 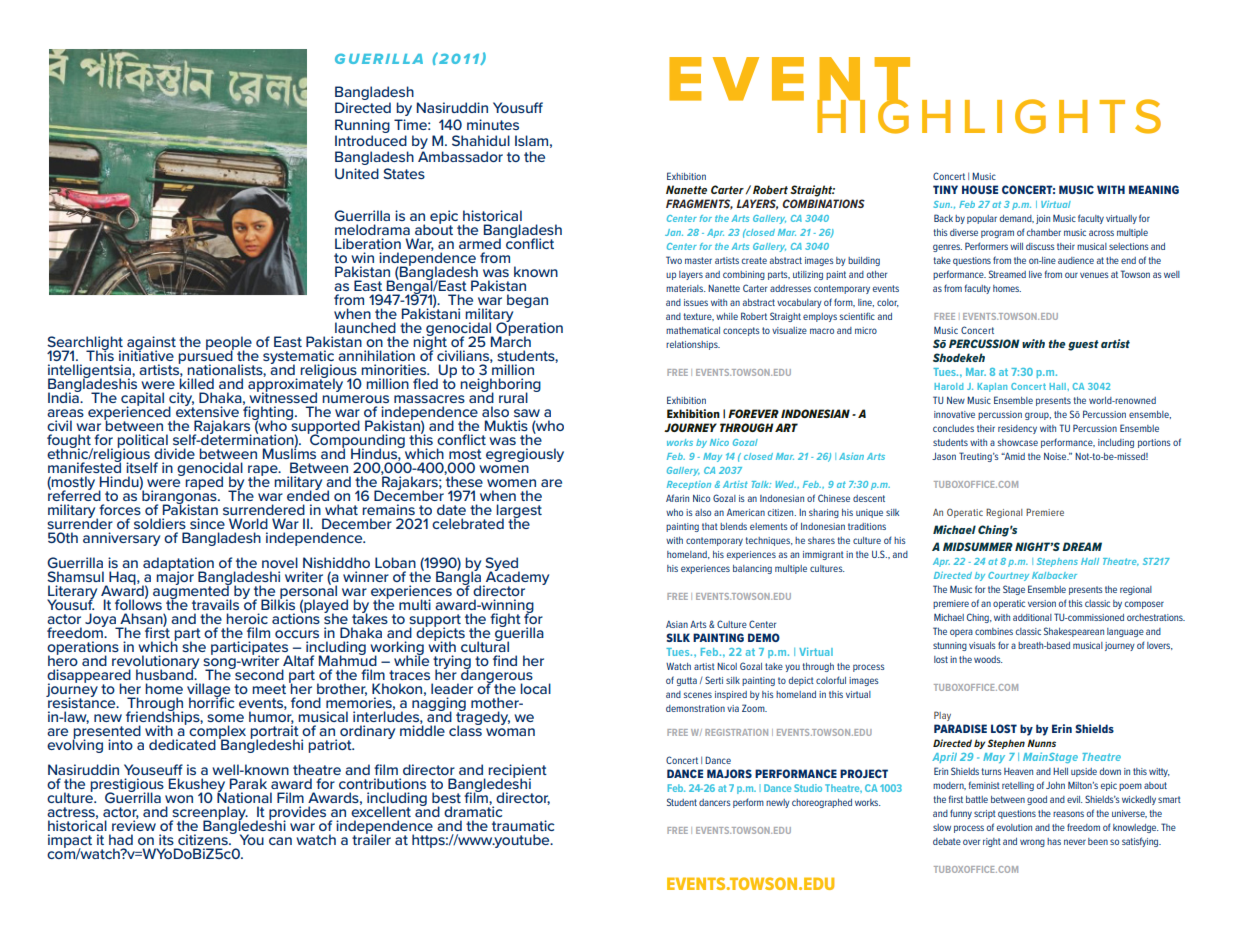 I want to click on review, so click(x=134, y=824).
